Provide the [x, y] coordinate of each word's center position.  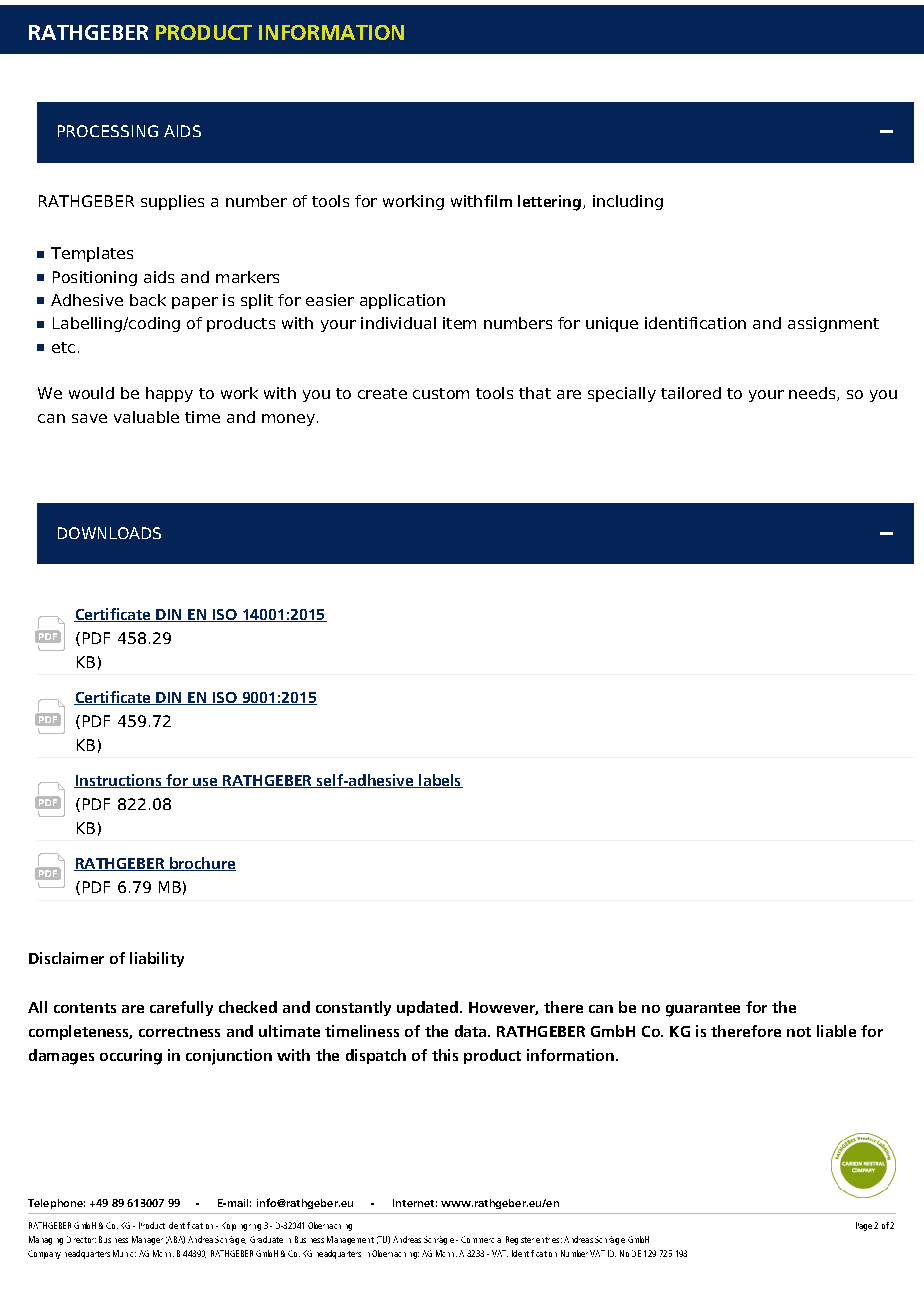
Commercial [481, 1239]
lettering [549, 203]
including [628, 202]
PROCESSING [108, 131]
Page [864, 1226]
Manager [147, 1240]
